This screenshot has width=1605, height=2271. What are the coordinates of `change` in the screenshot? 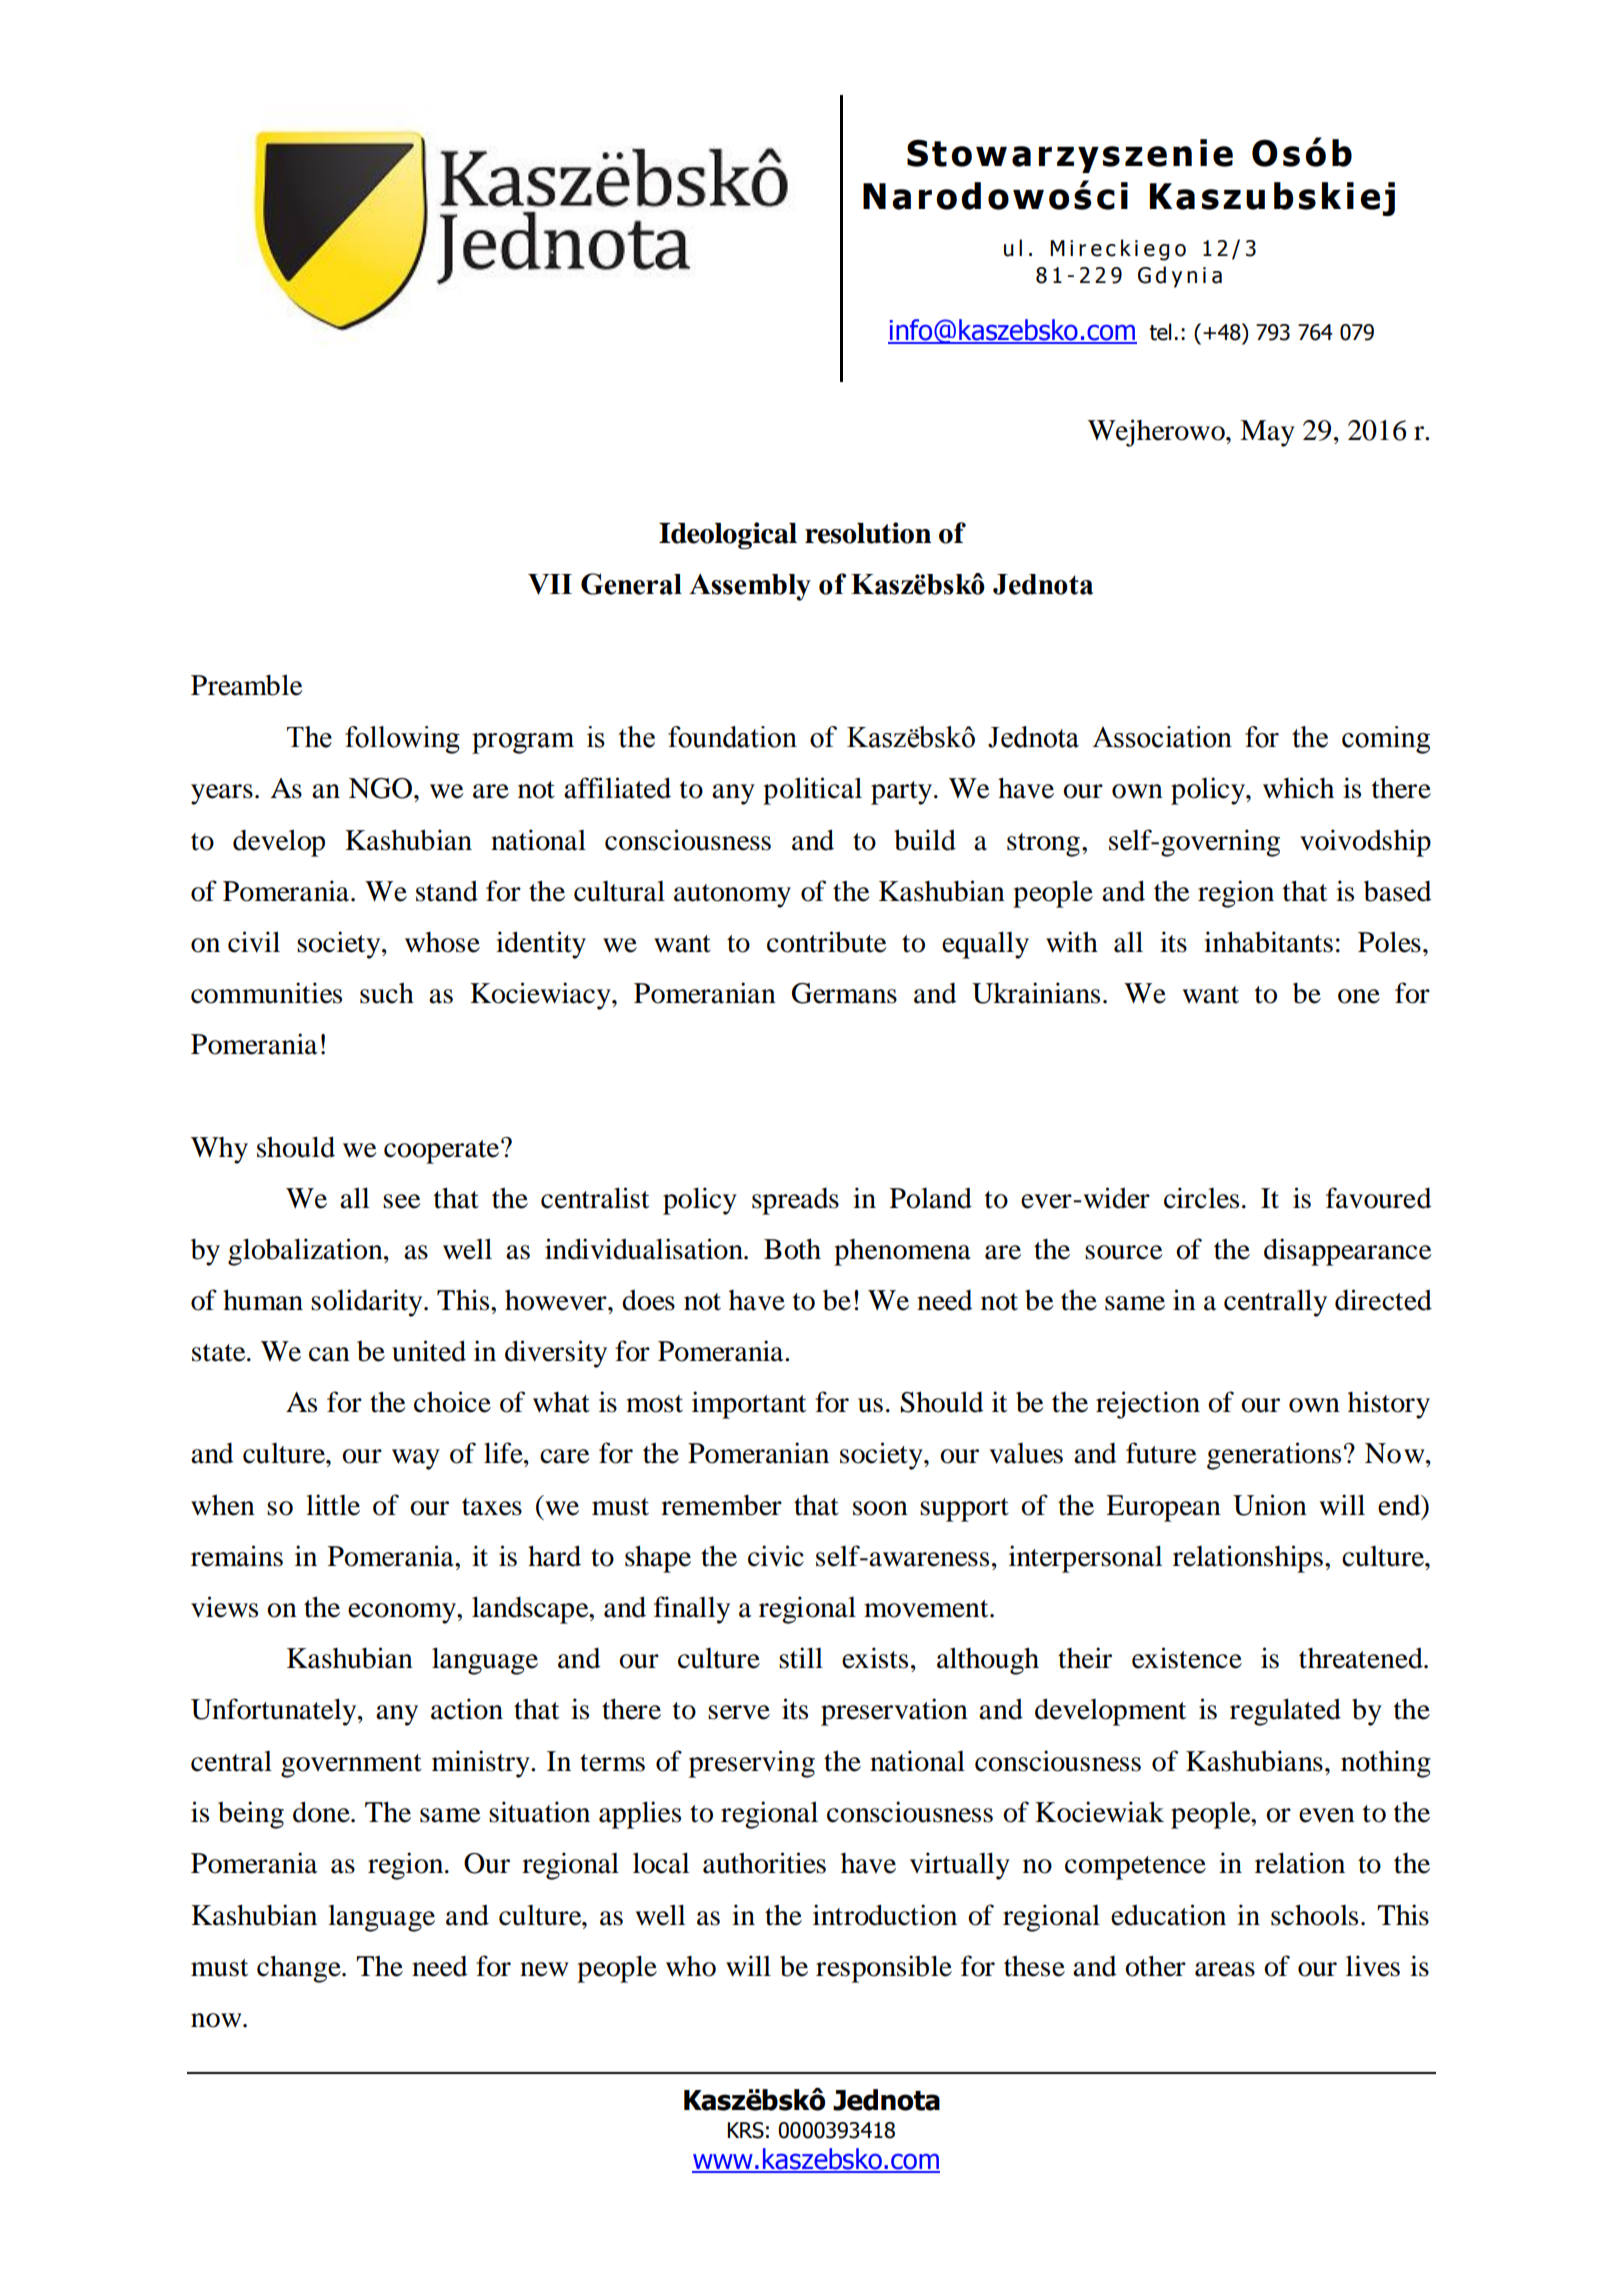 It's located at (300, 1969).
